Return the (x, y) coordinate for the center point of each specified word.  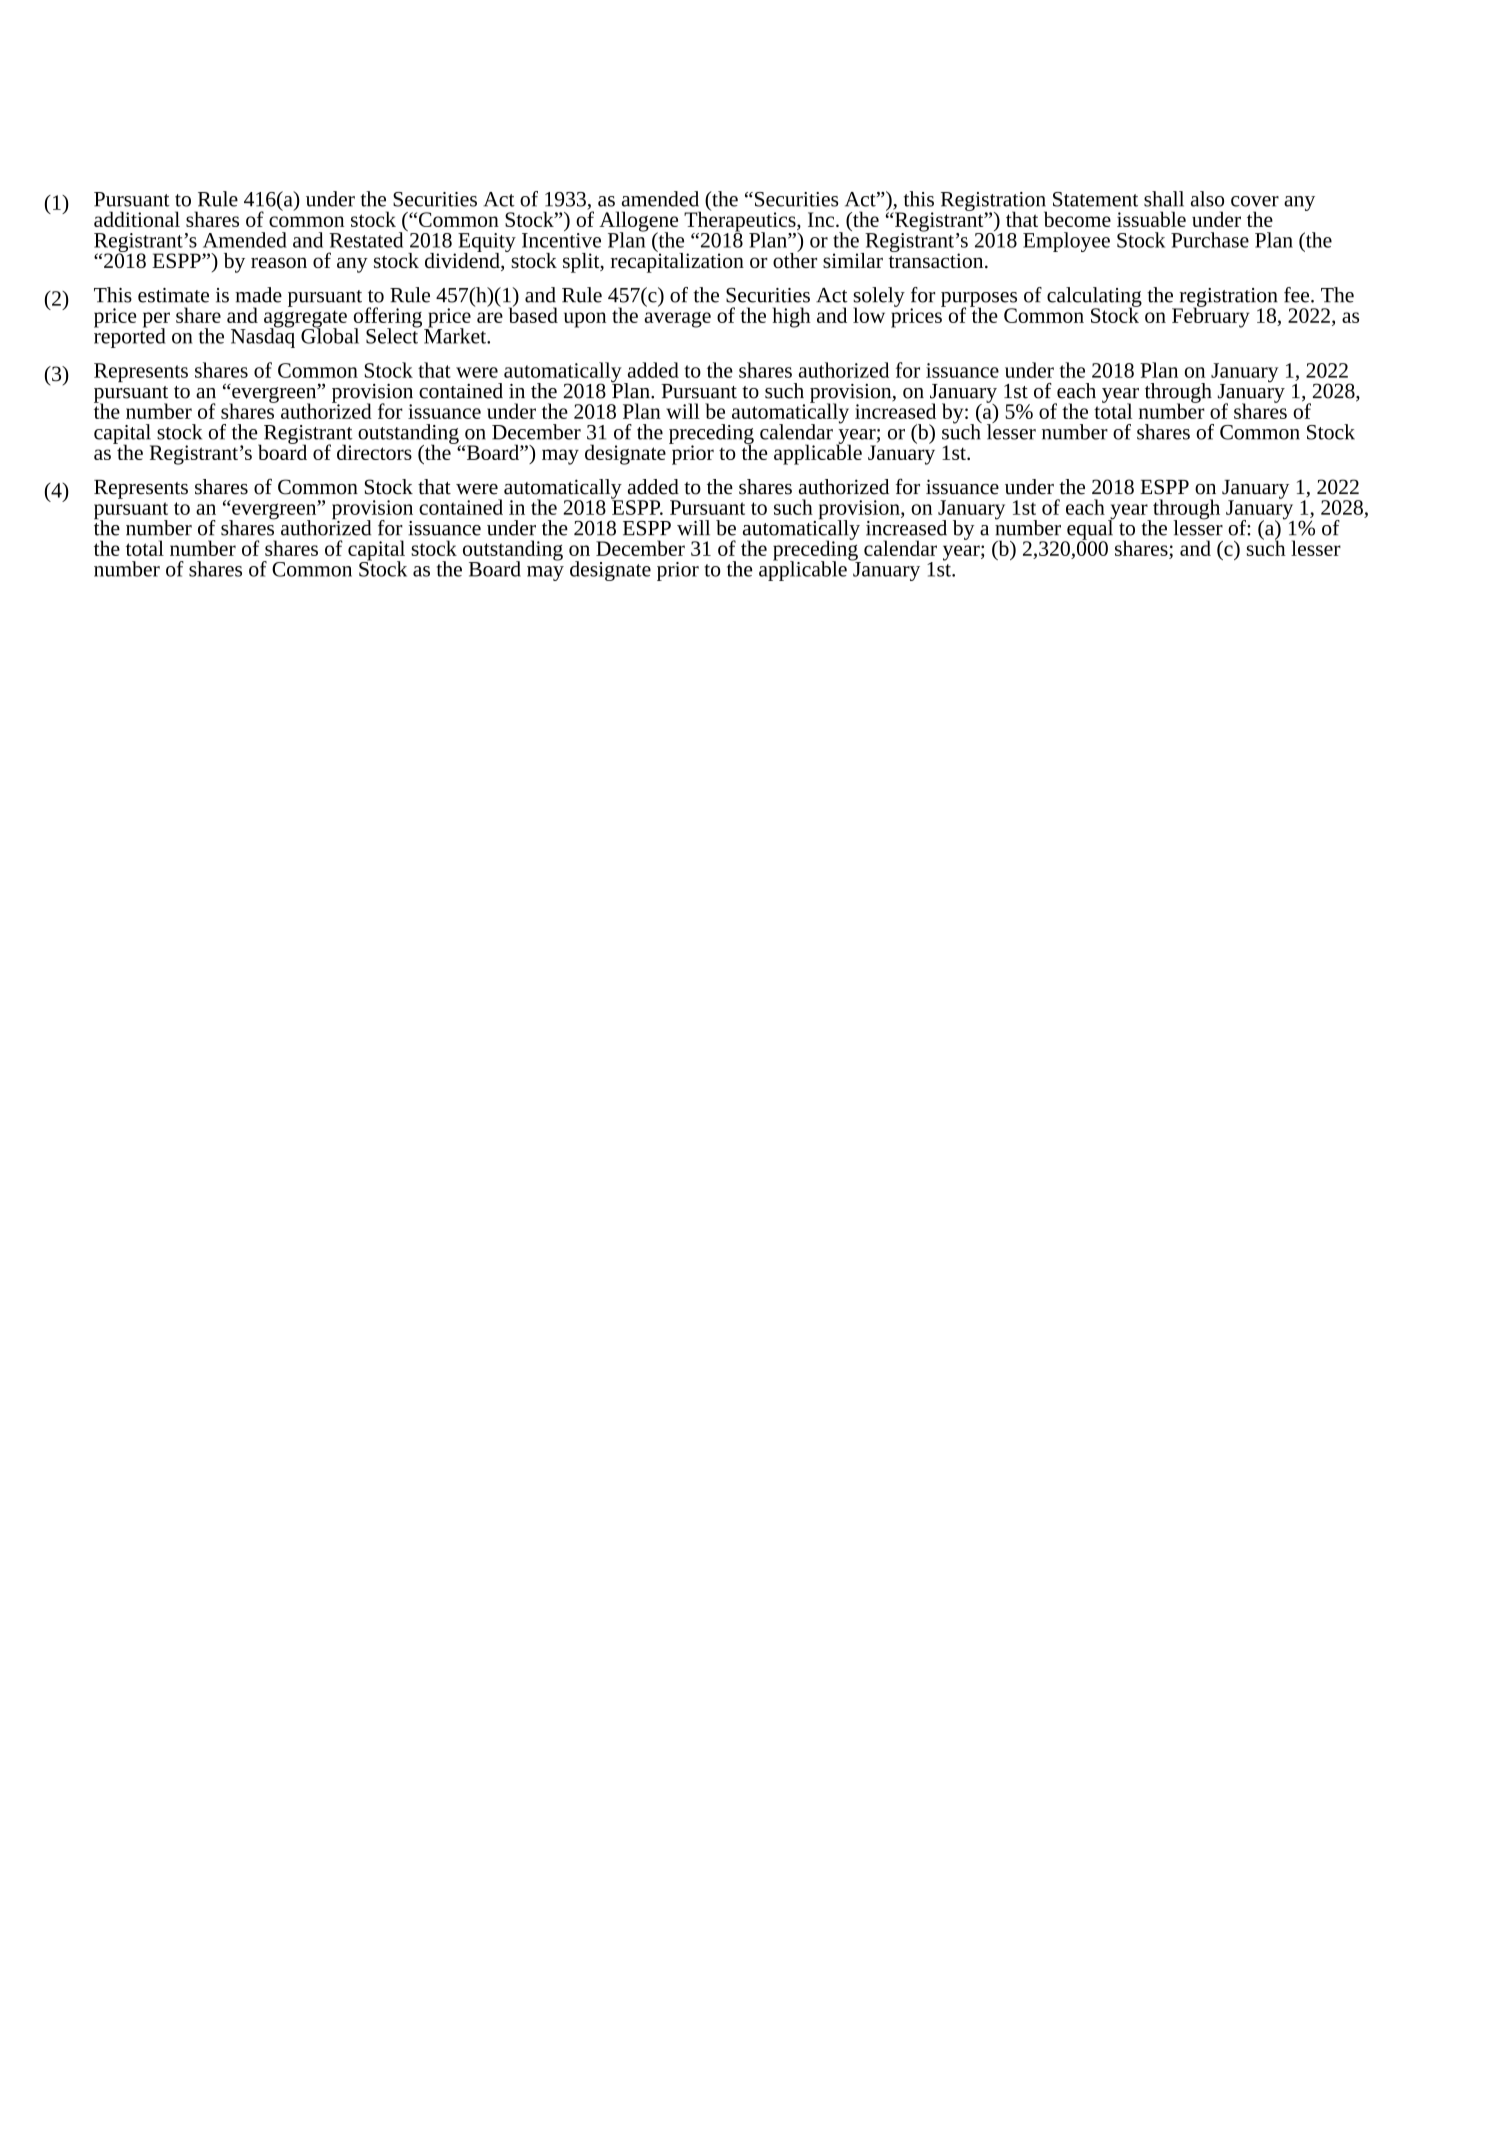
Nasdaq (263, 337)
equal (1090, 529)
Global (330, 335)
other (795, 259)
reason (279, 262)
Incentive (561, 239)
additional (137, 219)
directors (374, 452)
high (791, 317)
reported (129, 337)
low (869, 315)
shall (1164, 199)
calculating (1094, 298)
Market (456, 335)
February (1211, 316)
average (677, 319)
